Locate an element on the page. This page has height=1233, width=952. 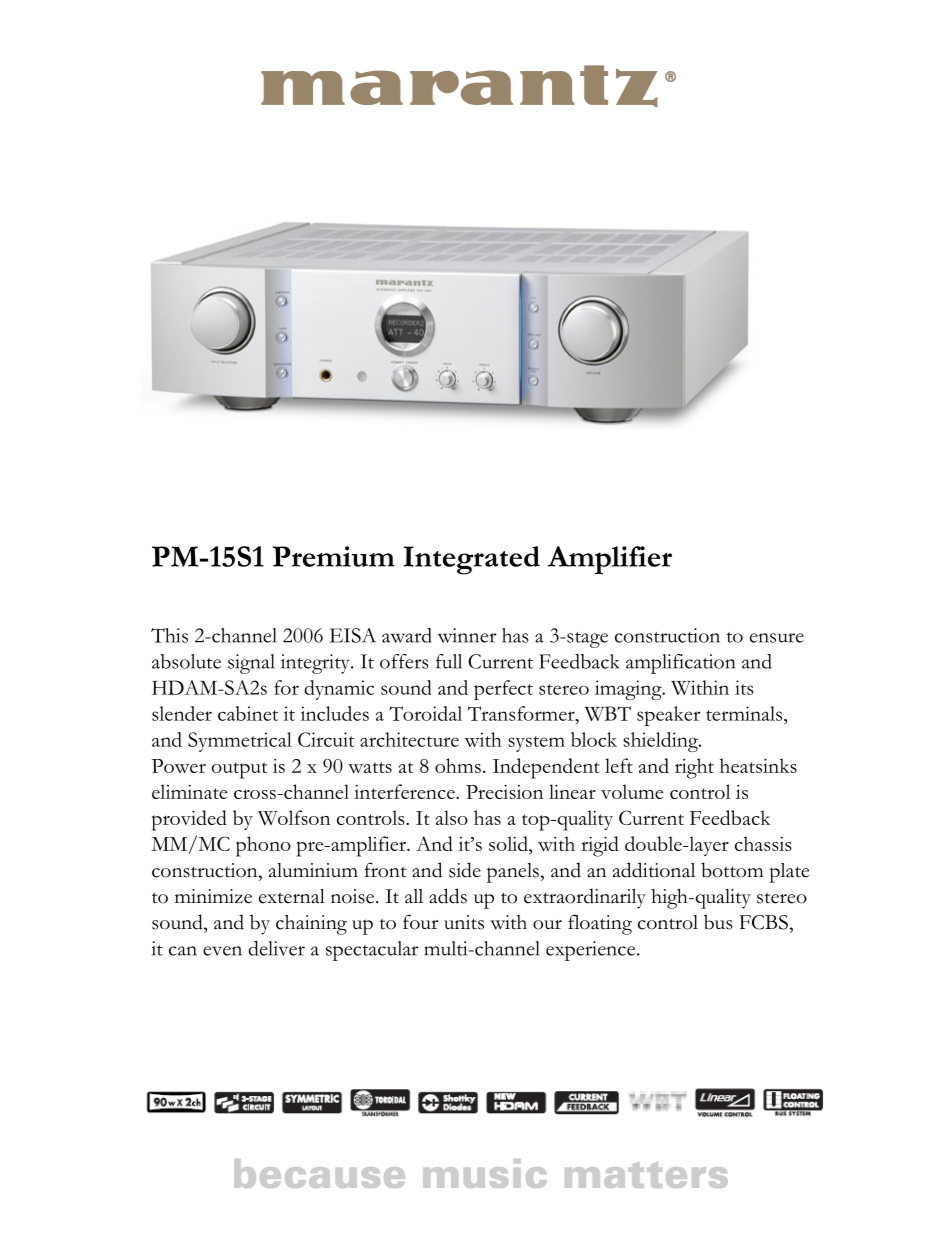
even is located at coordinates (222, 951).
